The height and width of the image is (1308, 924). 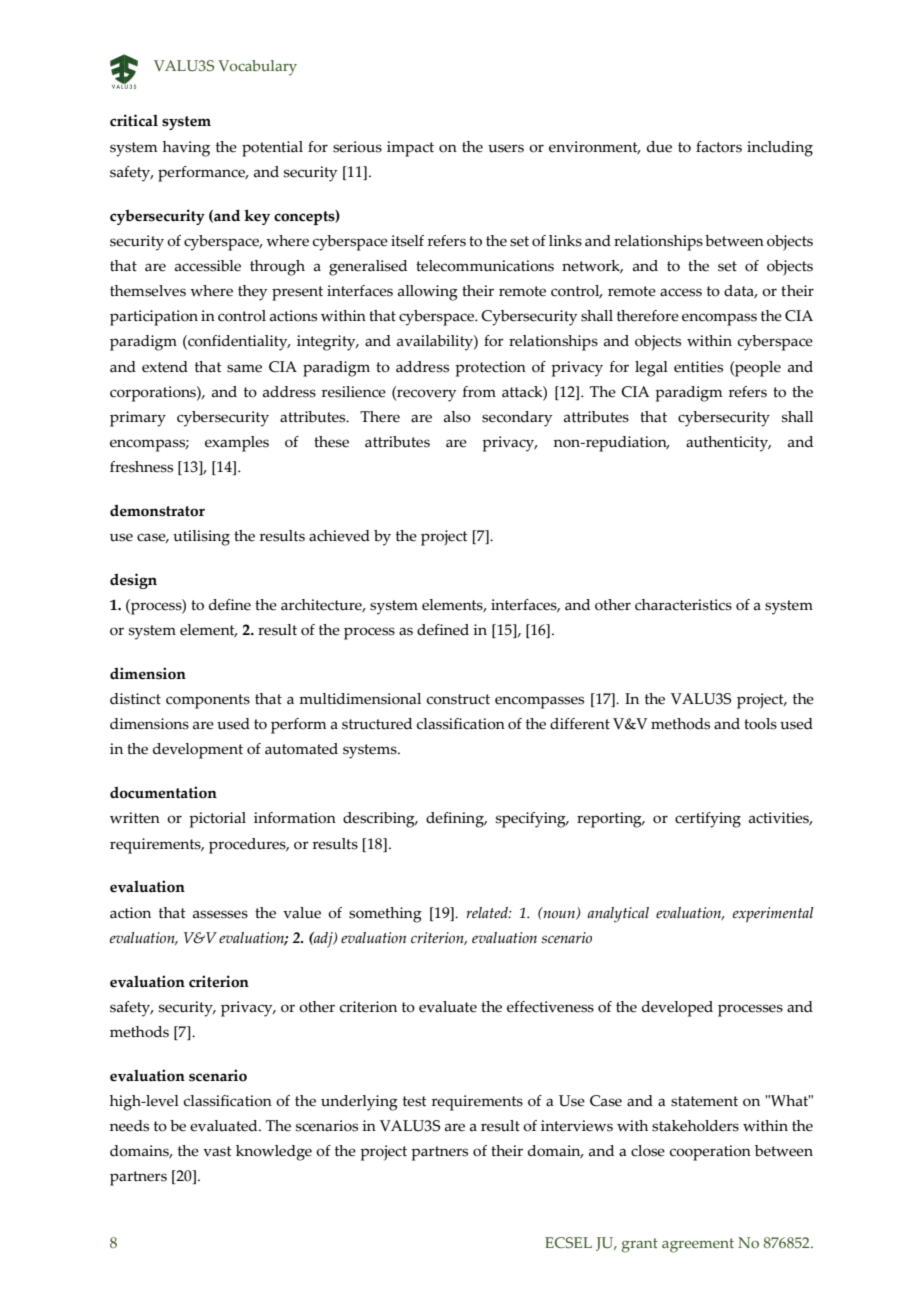 I want to click on entities, so click(x=698, y=367).
